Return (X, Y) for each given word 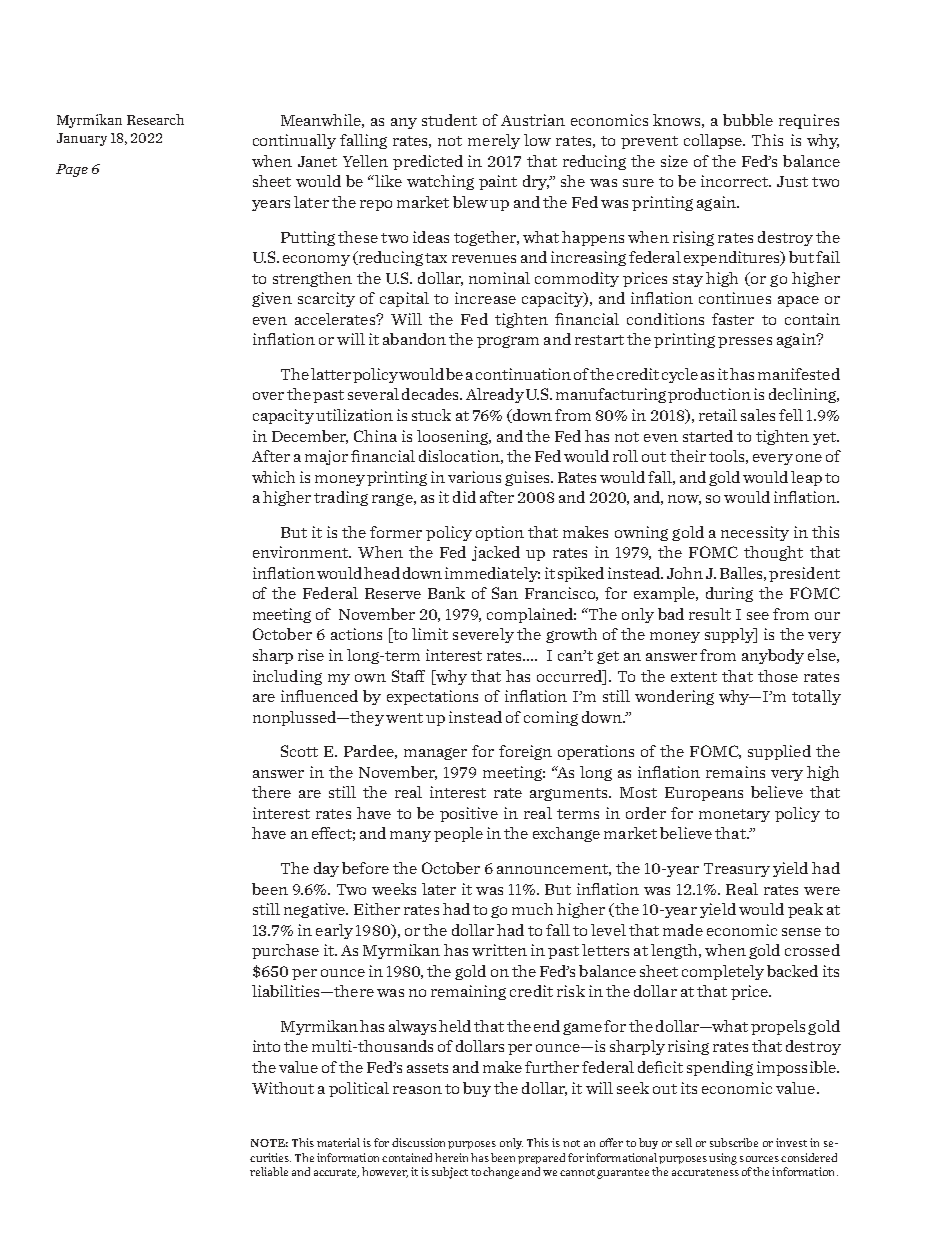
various (474, 477)
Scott (299, 751)
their (688, 456)
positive (469, 814)
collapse (714, 141)
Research (155, 119)
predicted (428, 162)
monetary (734, 815)
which (273, 477)
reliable (269, 1171)
